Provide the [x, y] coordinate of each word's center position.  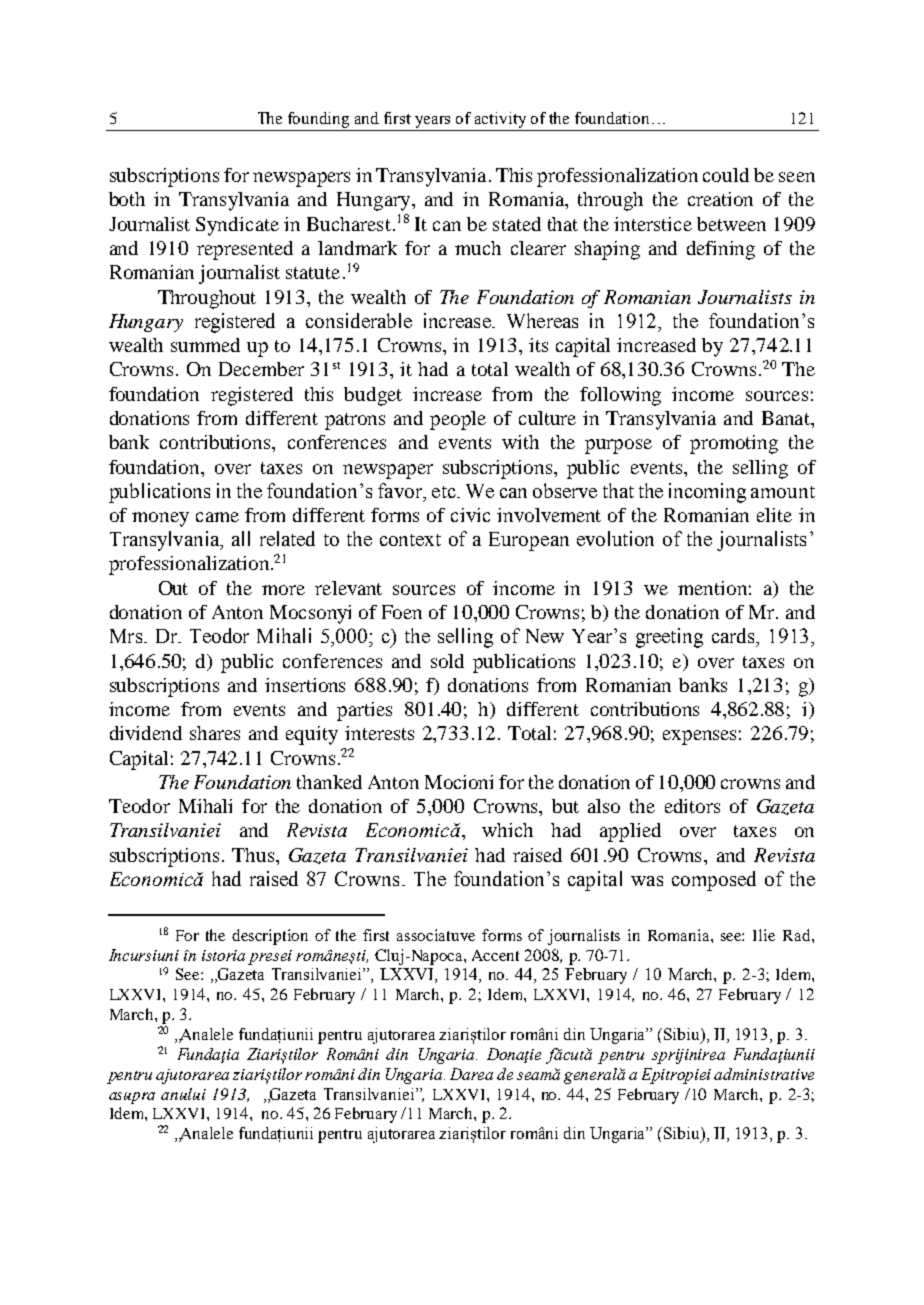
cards [734, 635]
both [127, 199]
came [217, 517]
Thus [254, 855]
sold [447, 661]
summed [205, 345]
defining [721, 250]
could [726, 175]
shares [215, 733]
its [538, 345]
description [270, 937]
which [507, 830]
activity [500, 120]
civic [470, 515]
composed [714, 881]
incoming [707, 493]
